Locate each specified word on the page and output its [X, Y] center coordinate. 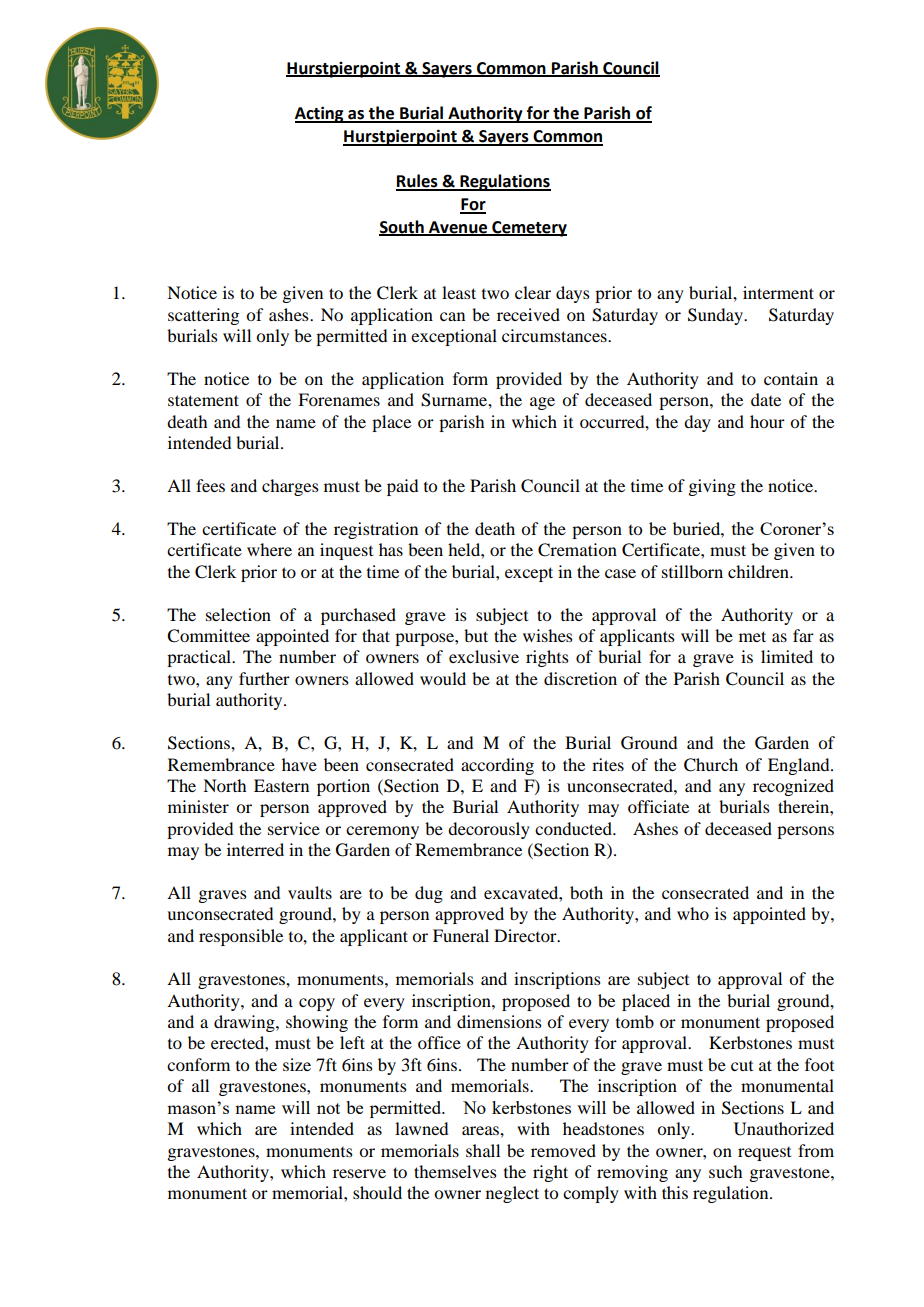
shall [483, 1150]
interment [778, 292]
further [264, 678]
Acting [320, 114]
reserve [359, 1173]
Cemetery [528, 229]
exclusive [484, 656]
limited [787, 656]
